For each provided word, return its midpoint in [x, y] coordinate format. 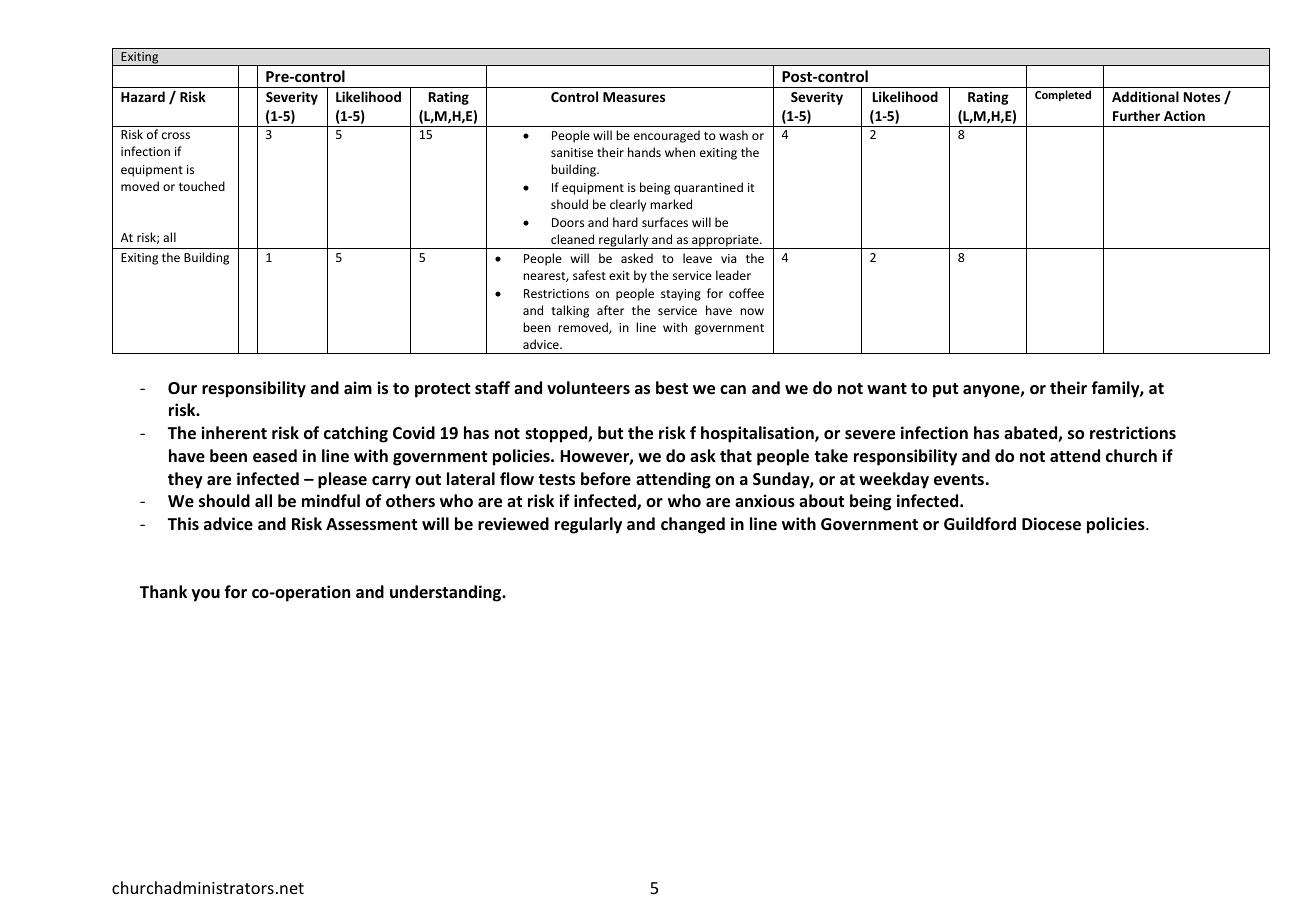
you [206, 595]
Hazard [143, 96]
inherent [234, 433]
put [945, 390]
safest [589, 275]
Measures [634, 97]
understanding [447, 593]
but [610, 432]
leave [697, 258]
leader [733, 275]
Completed [1063, 95]
